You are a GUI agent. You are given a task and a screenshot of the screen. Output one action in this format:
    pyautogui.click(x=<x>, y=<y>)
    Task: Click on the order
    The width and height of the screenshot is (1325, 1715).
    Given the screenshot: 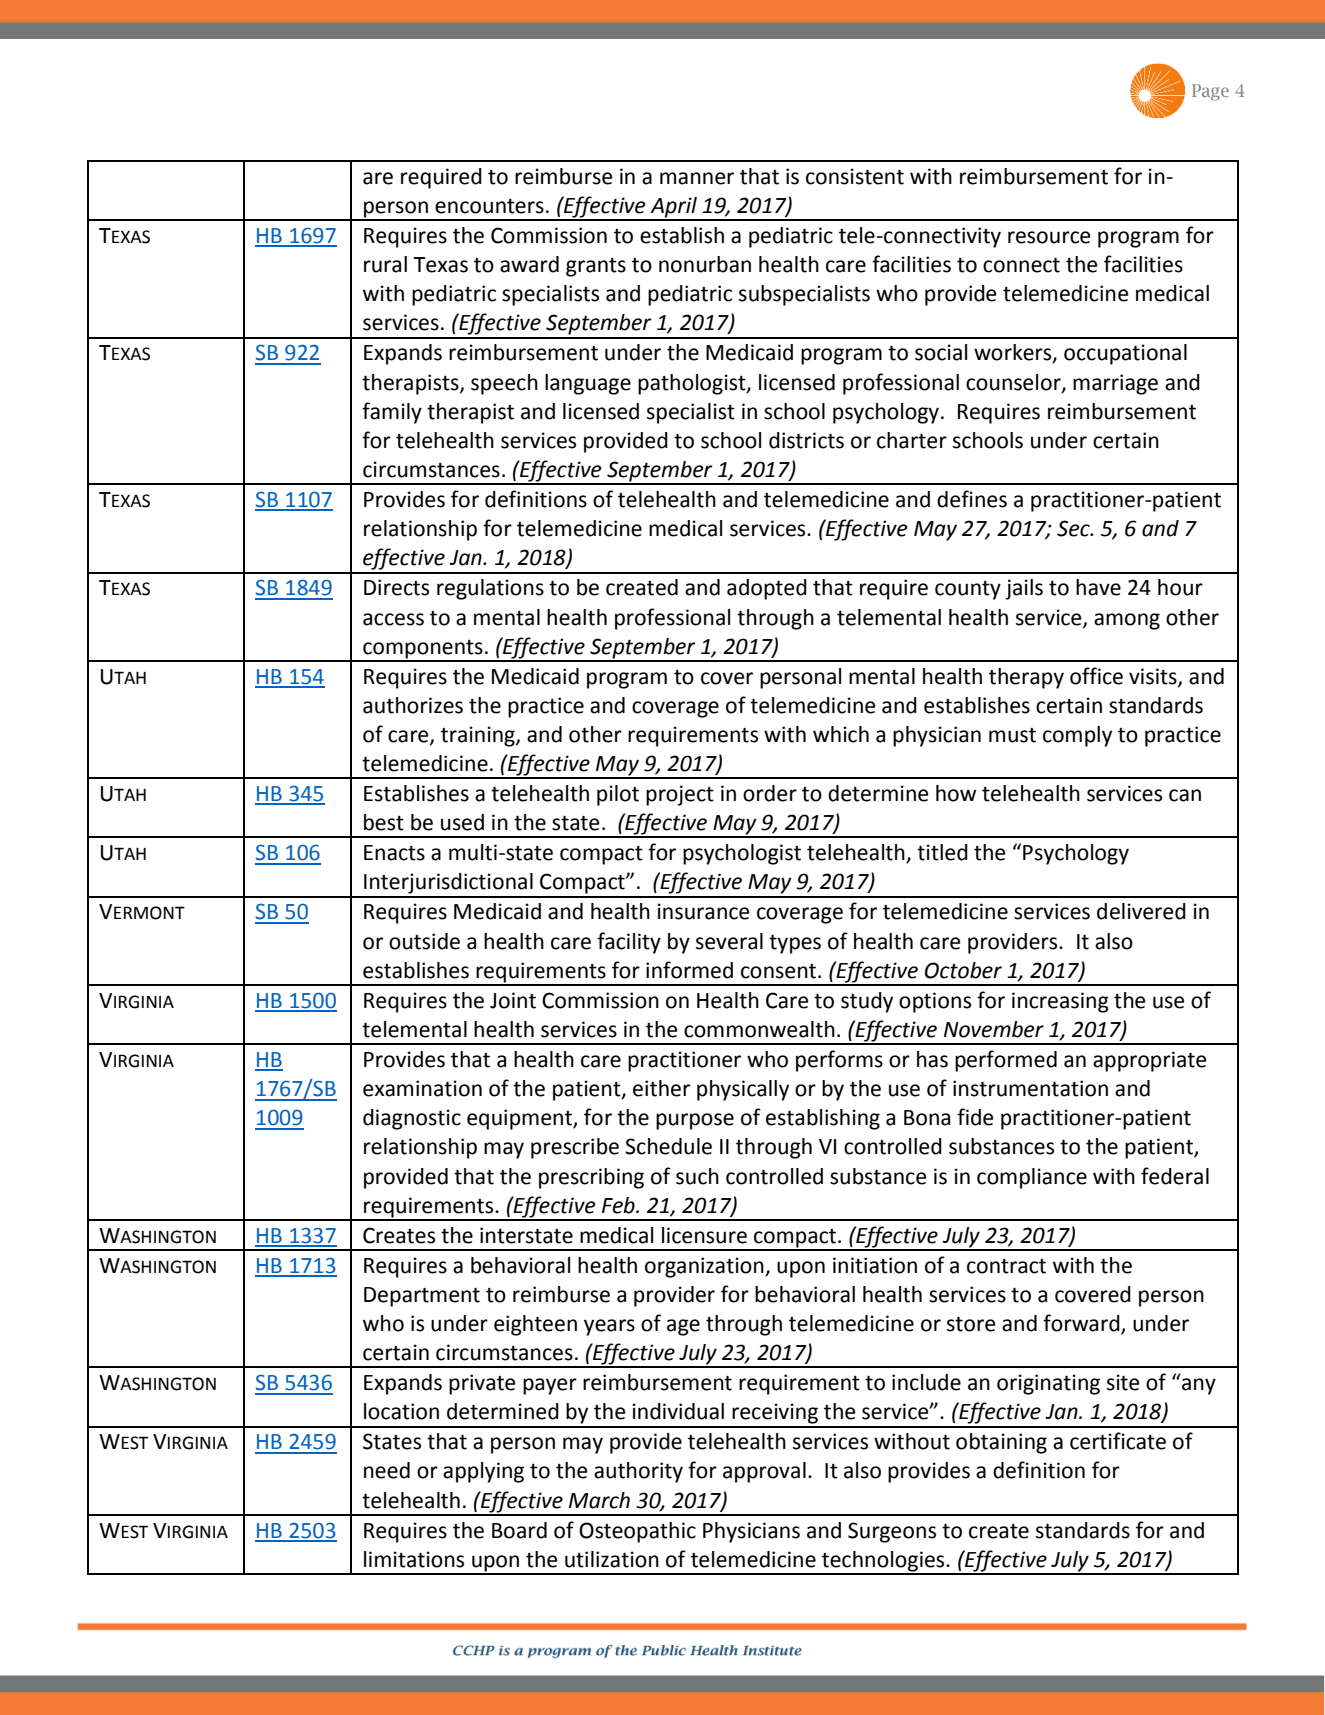 What is the action you would take?
    pyautogui.click(x=770, y=793)
